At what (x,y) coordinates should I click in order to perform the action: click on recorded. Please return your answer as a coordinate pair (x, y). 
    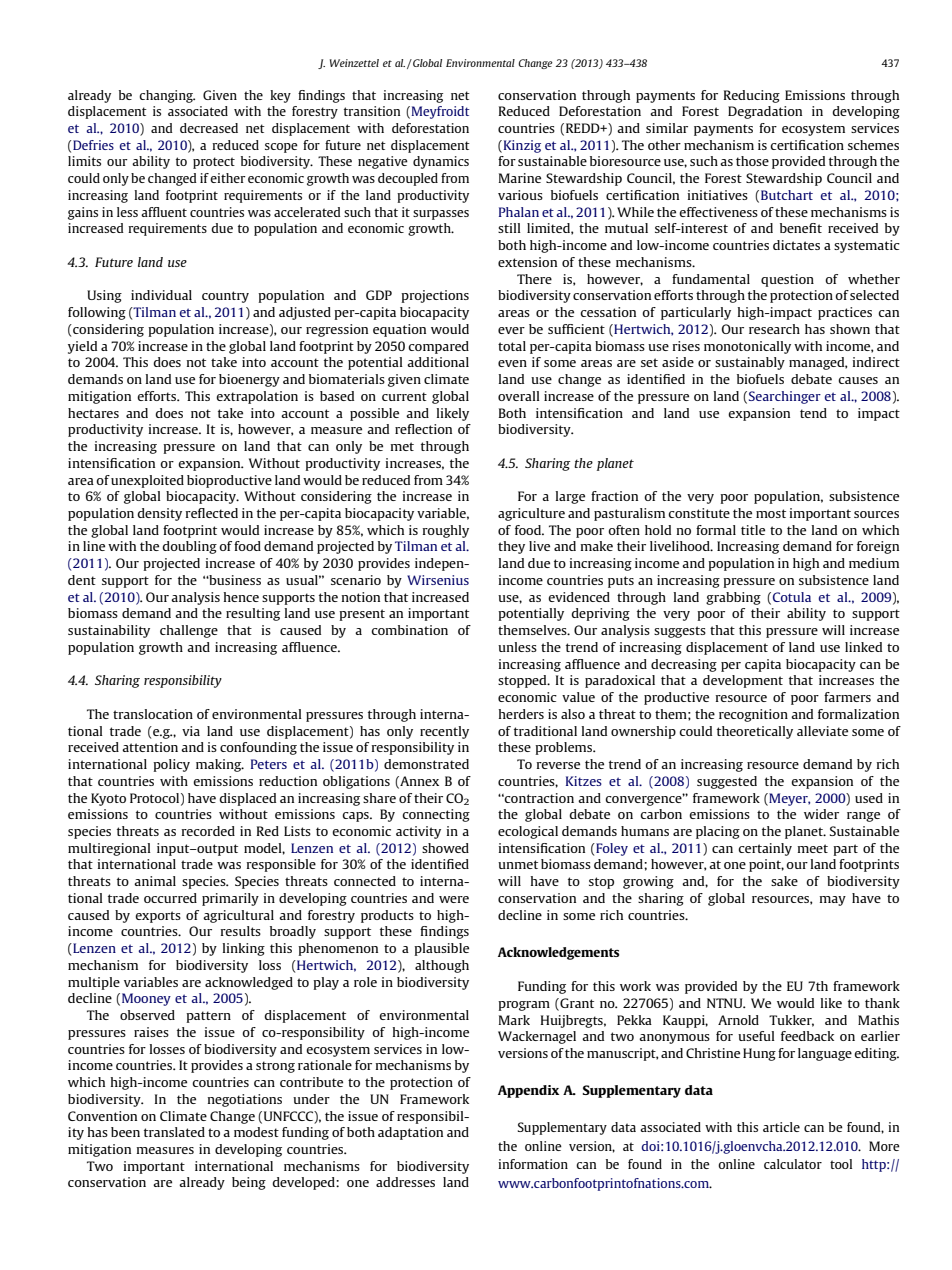
    Looking at the image, I should click on (208, 831).
